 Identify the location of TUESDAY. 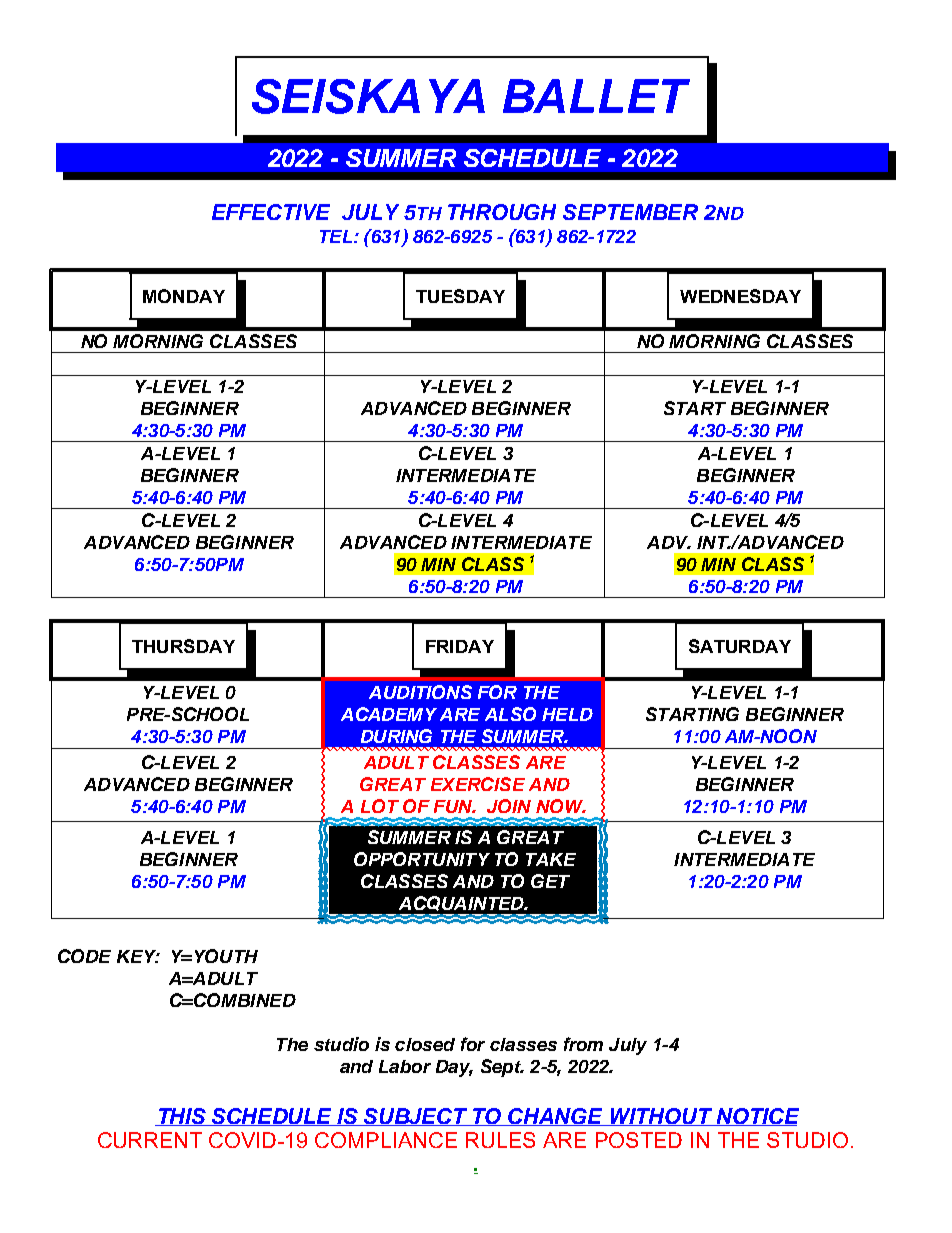
(460, 296).
